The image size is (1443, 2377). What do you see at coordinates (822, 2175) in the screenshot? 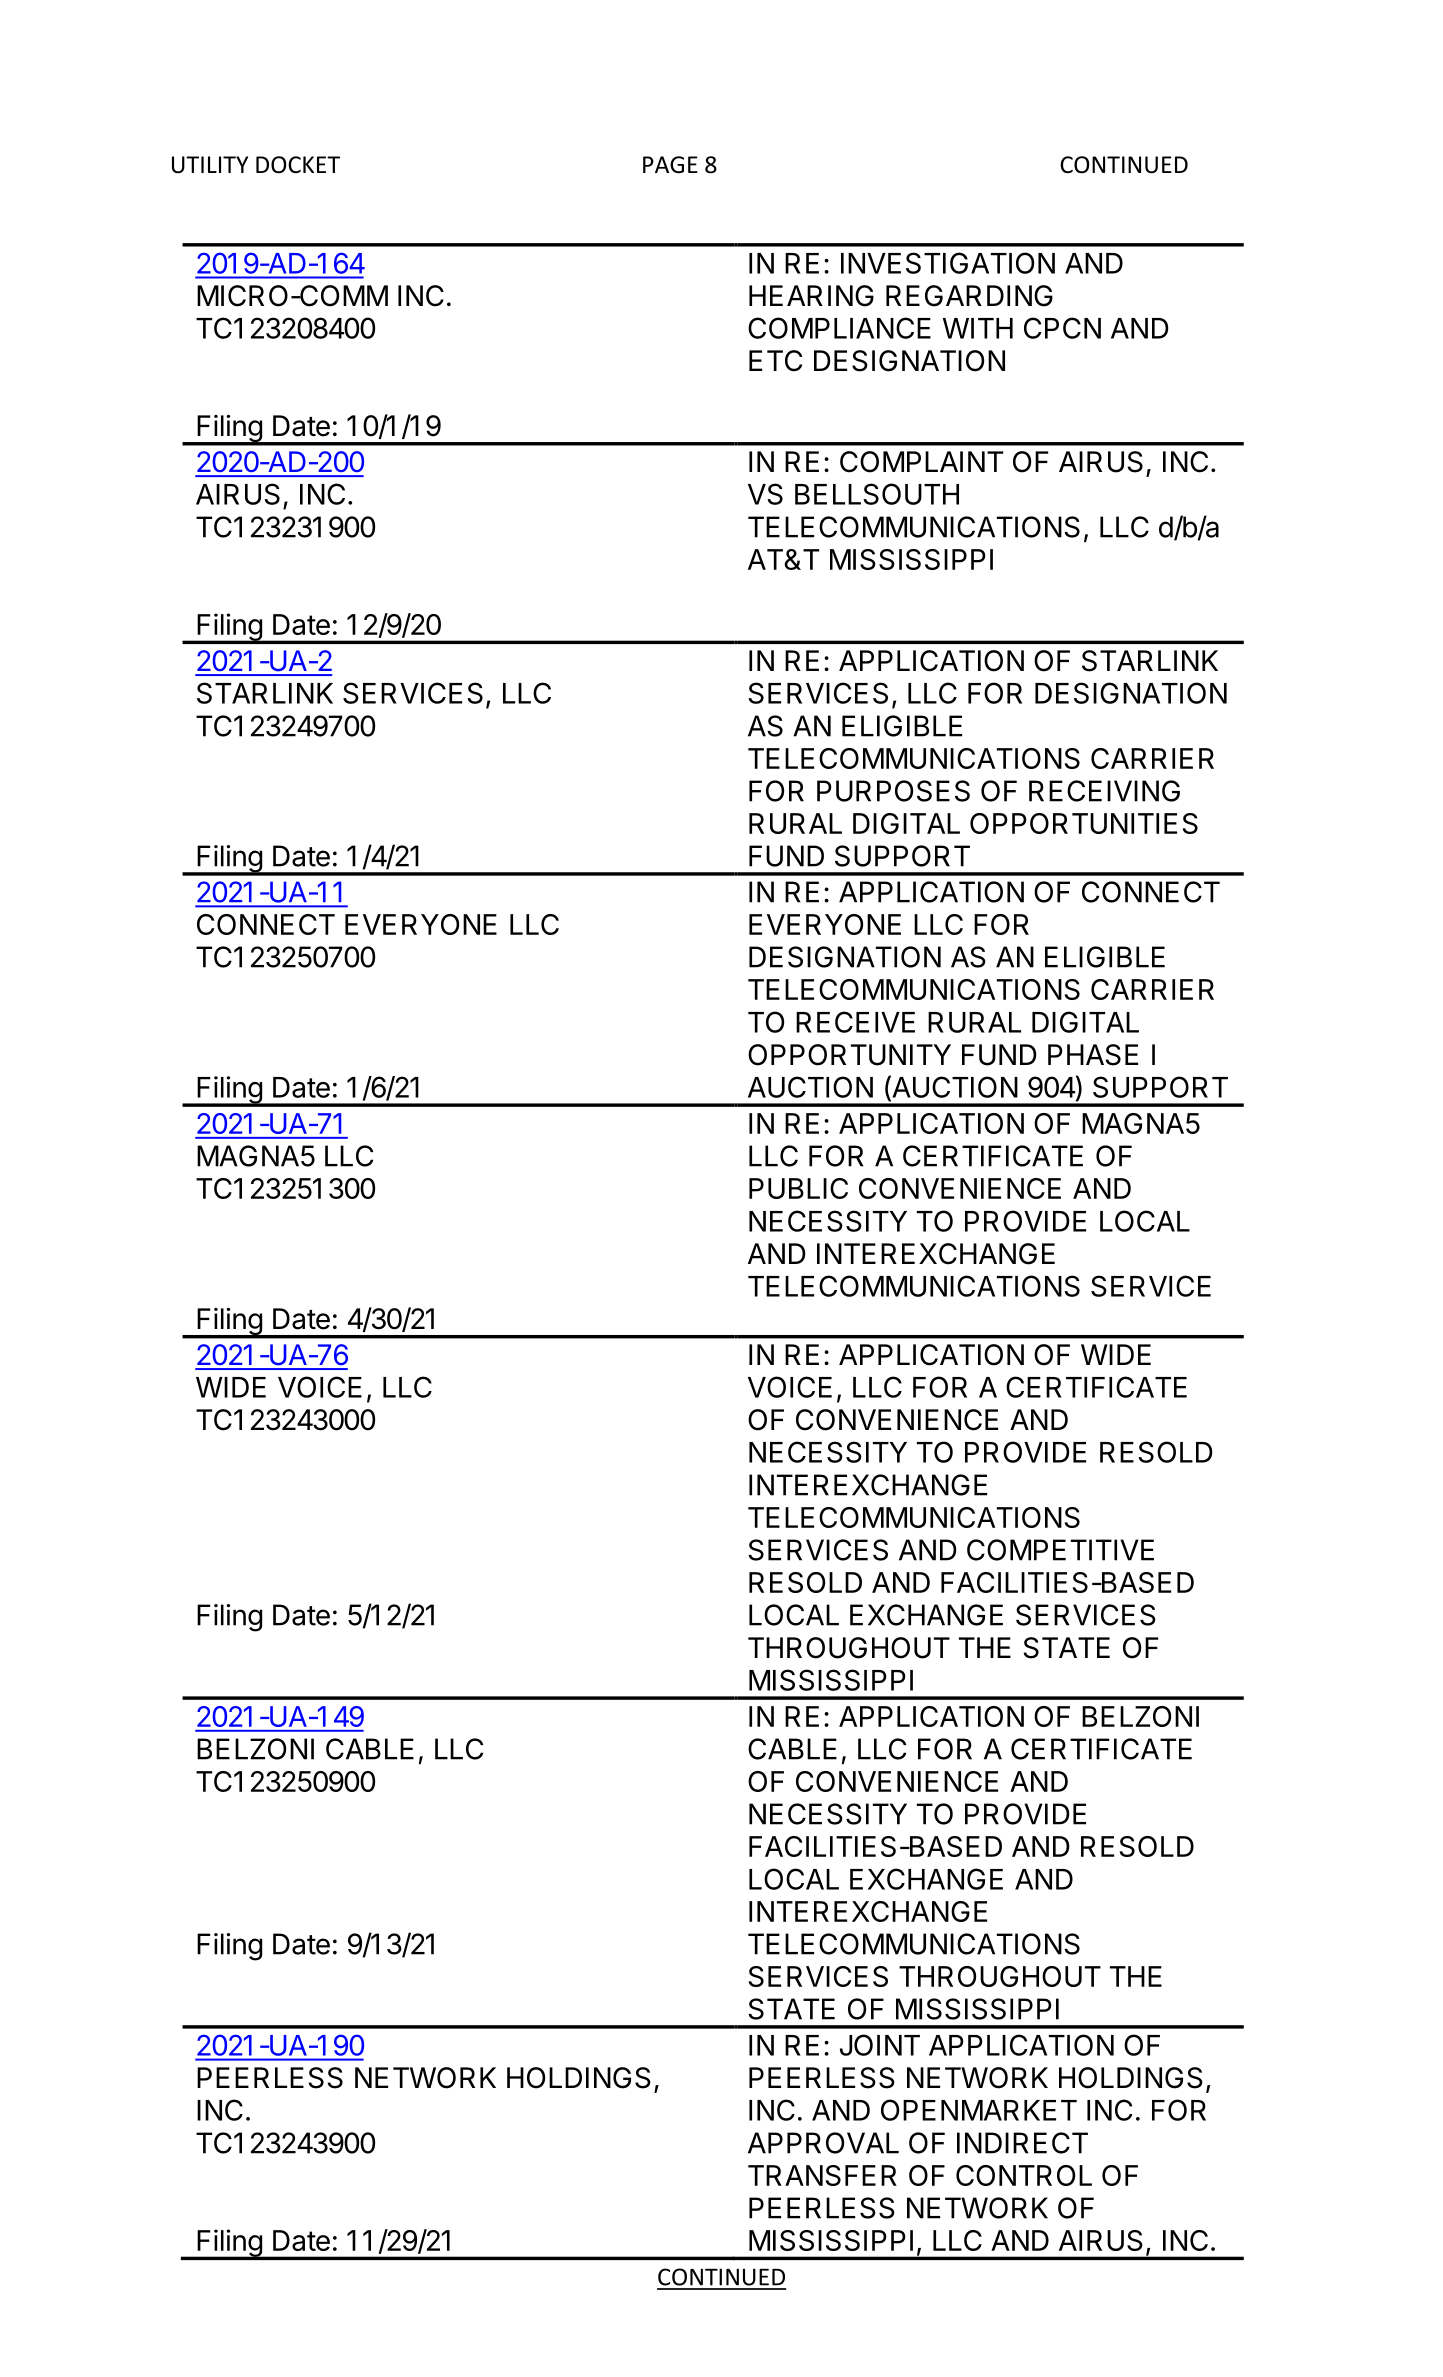
I see `TRANSFER` at bounding box center [822, 2175].
